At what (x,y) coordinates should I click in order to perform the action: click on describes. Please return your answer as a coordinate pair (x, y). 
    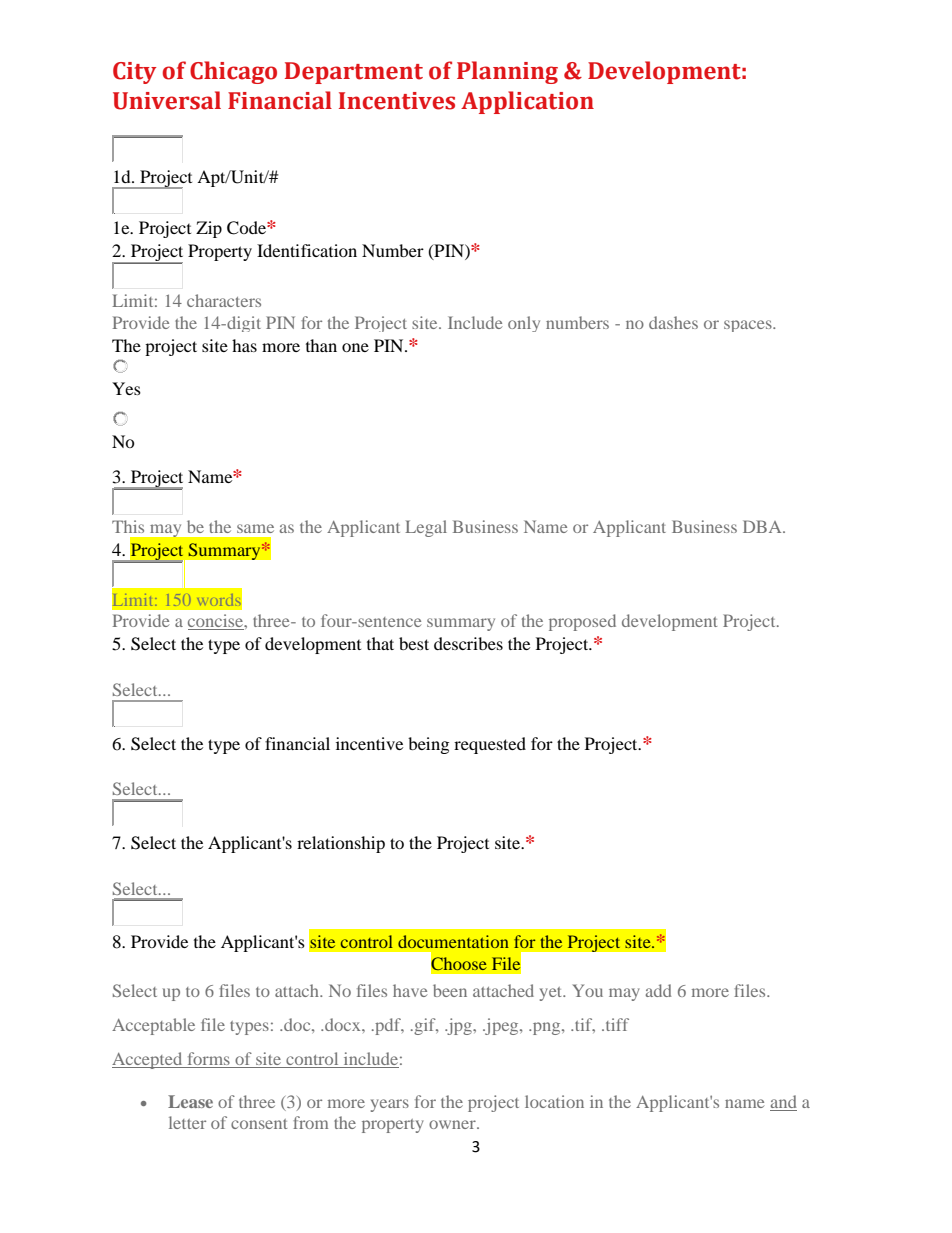
    Looking at the image, I should click on (468, 643).
